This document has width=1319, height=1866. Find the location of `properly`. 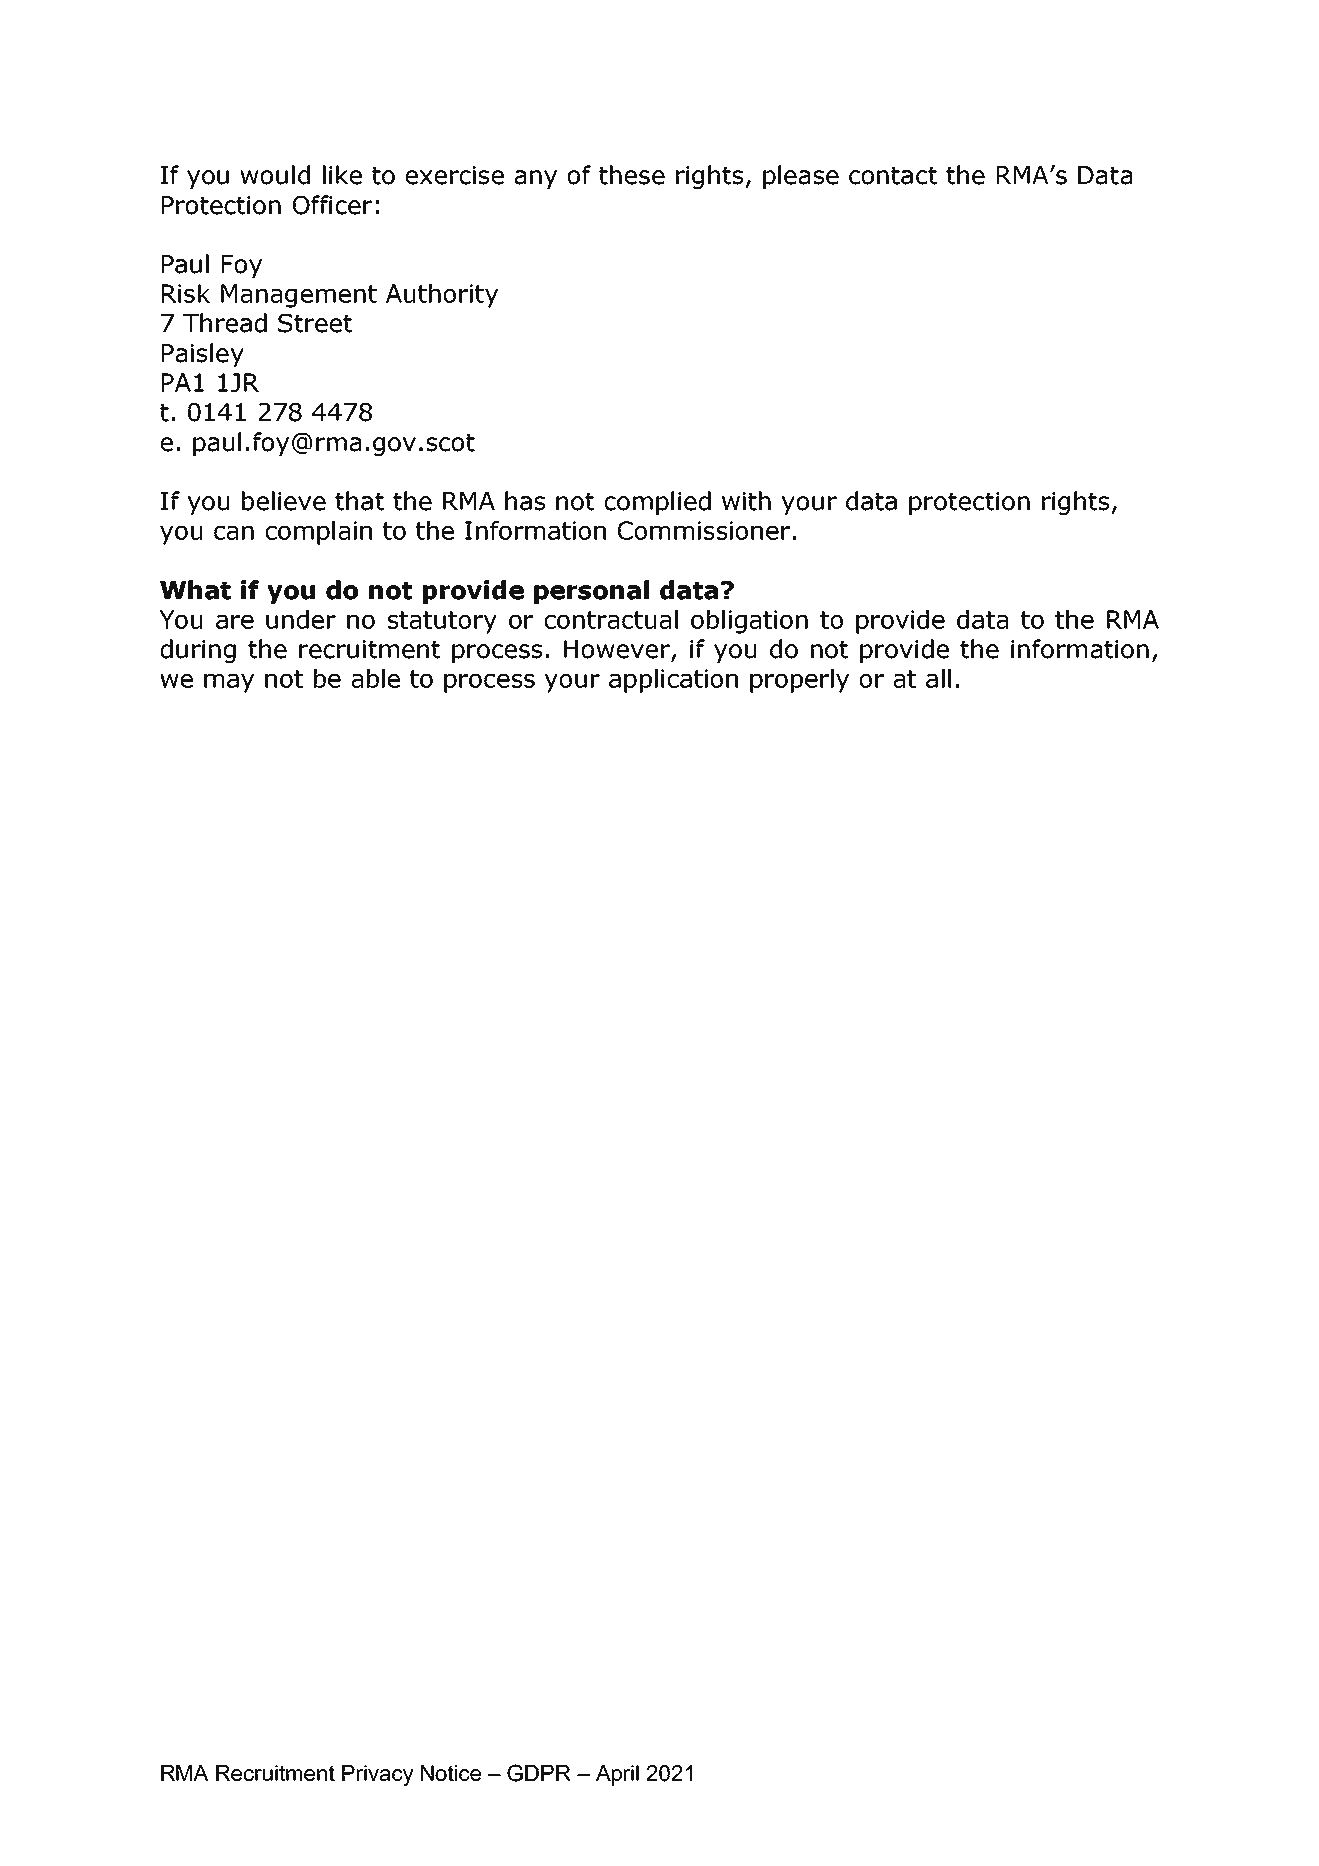

properly is located at coordinates (799, 681).
